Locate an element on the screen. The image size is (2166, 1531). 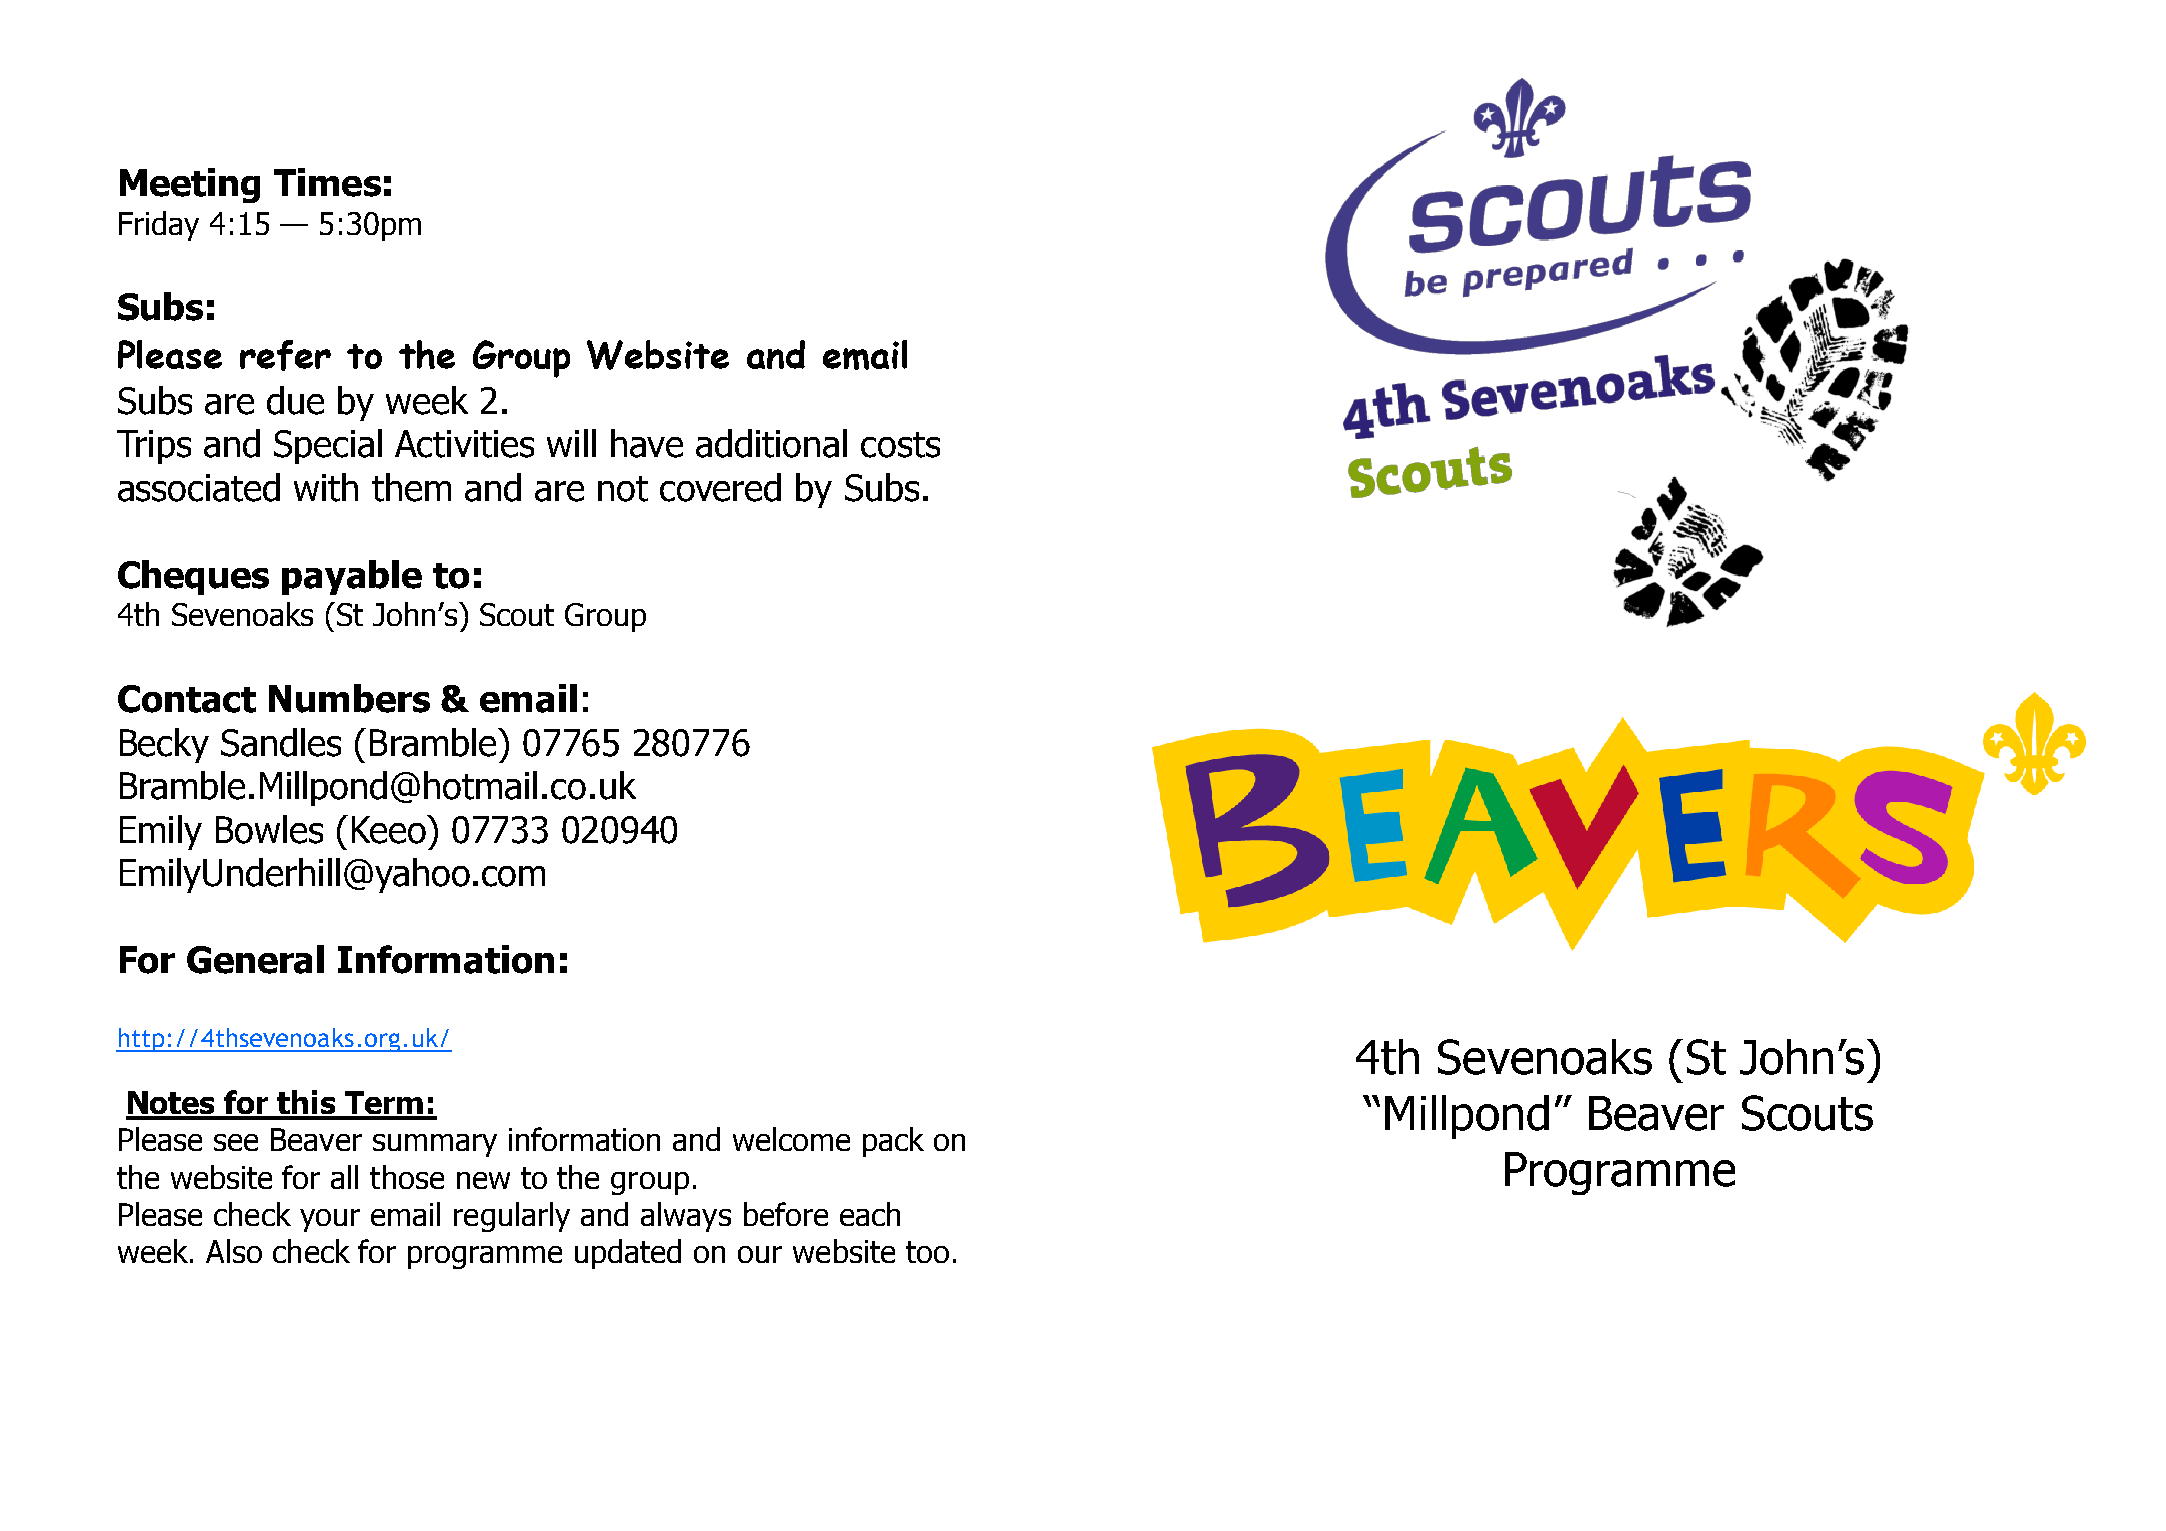
General is located at coordinates (255, 959).
